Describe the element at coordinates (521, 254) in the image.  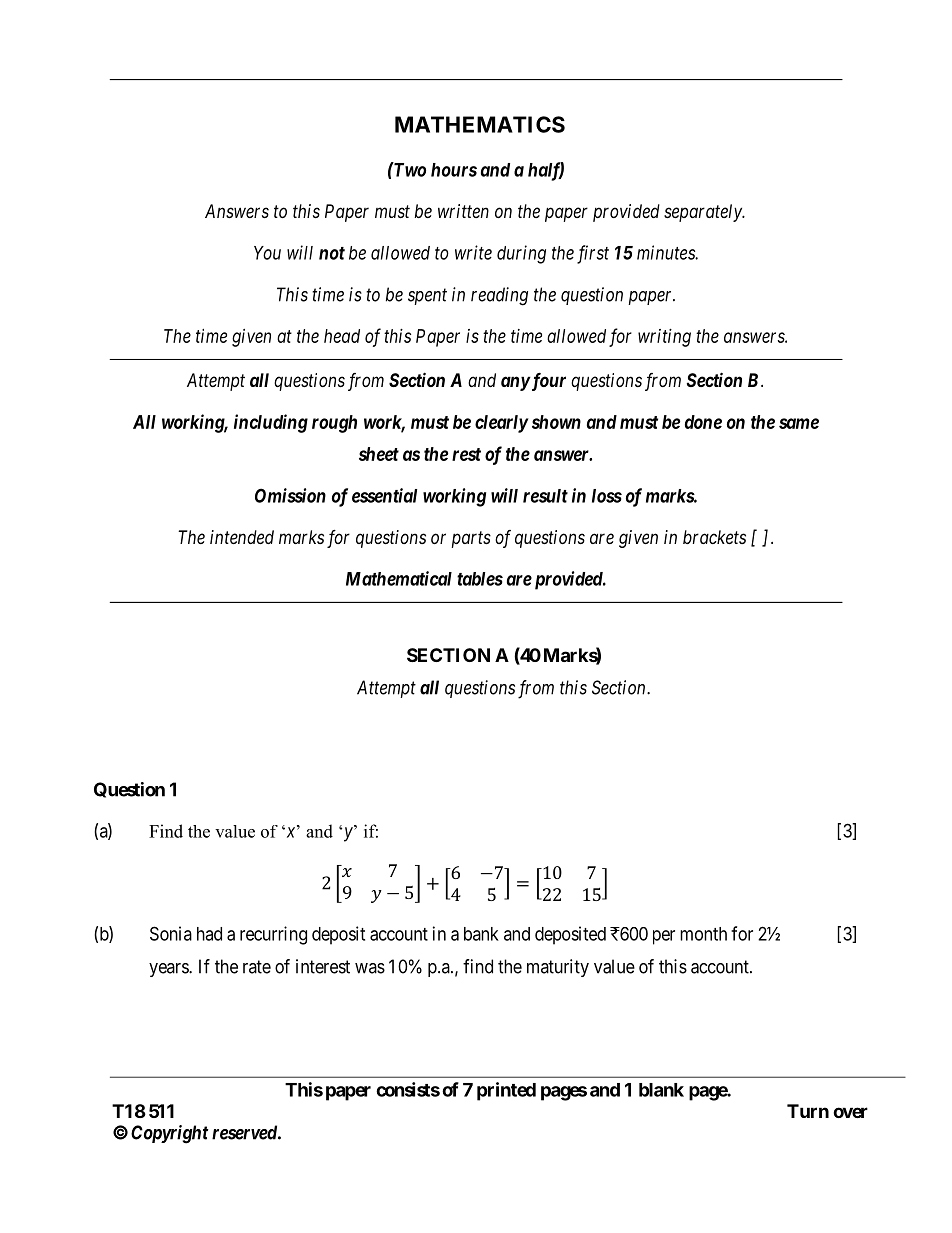
I see `during` at that location.
